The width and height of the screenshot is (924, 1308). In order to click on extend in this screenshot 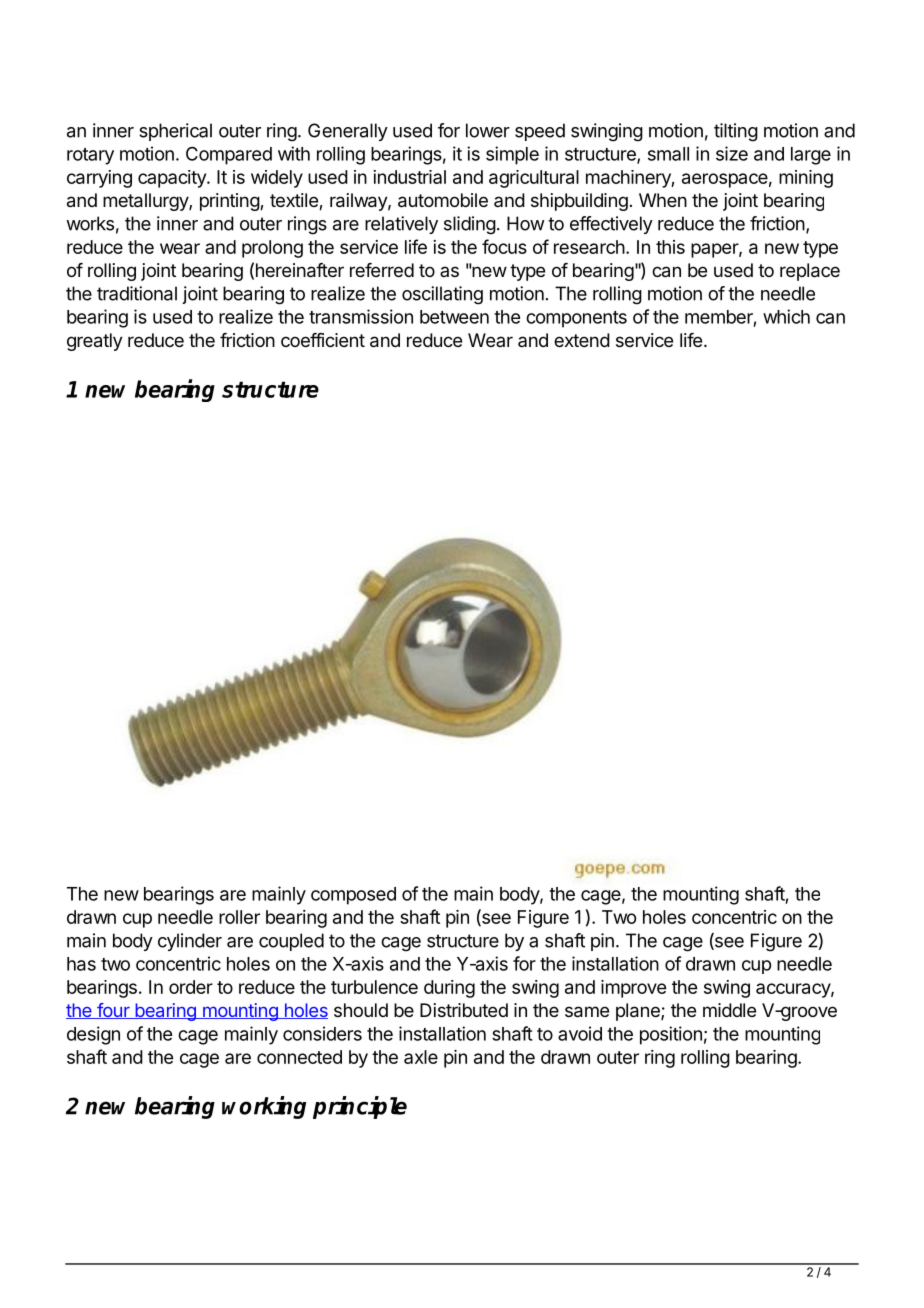, I will do `click(582, 340)`.
